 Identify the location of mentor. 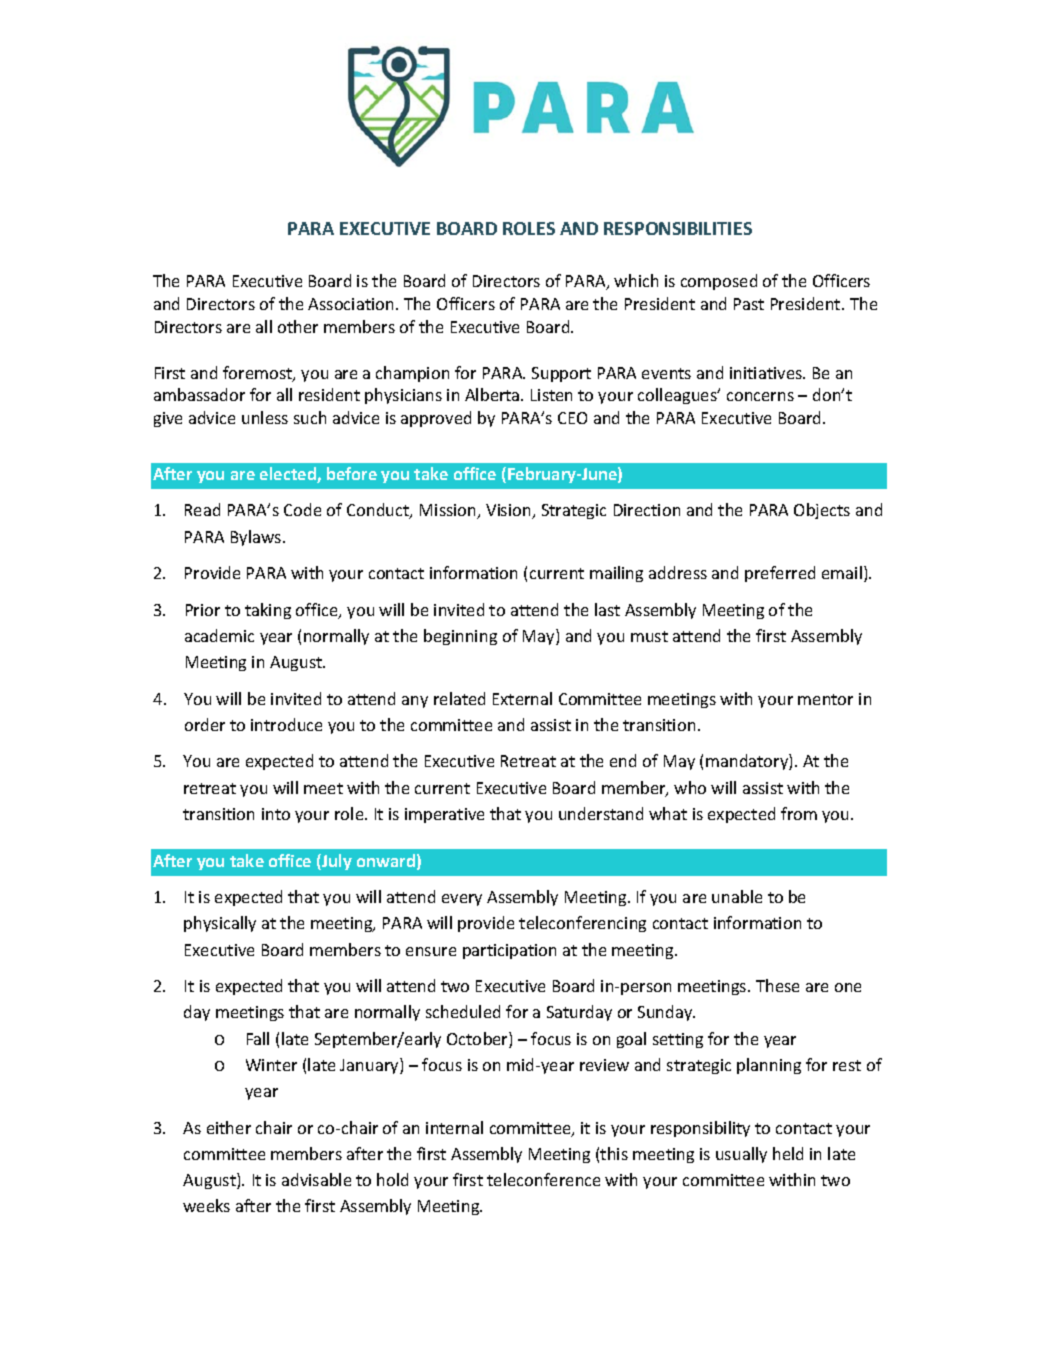
(825, 699).
